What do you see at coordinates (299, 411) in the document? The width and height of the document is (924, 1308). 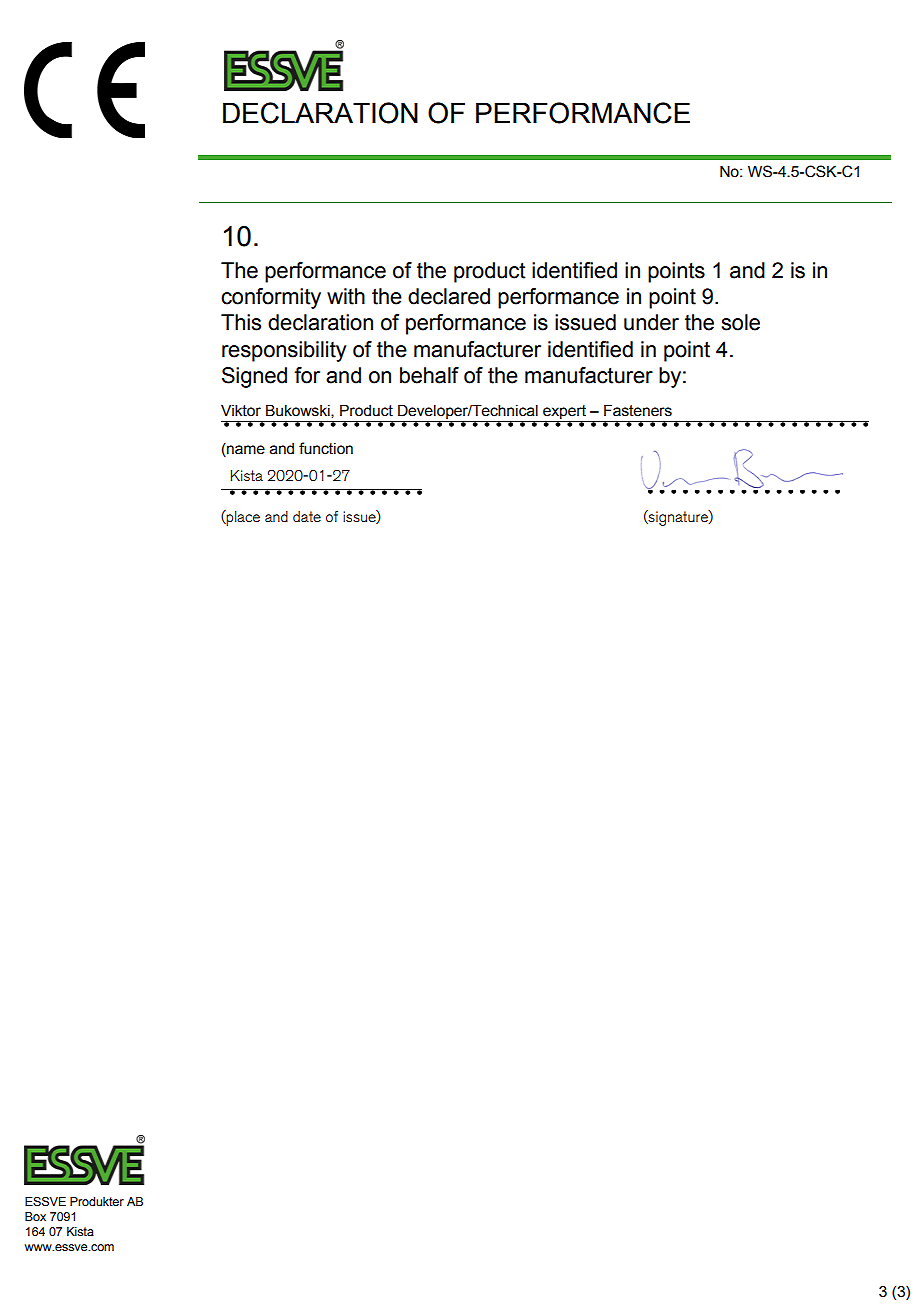 I see `Bukowski` at bounding box center [299, 411].
